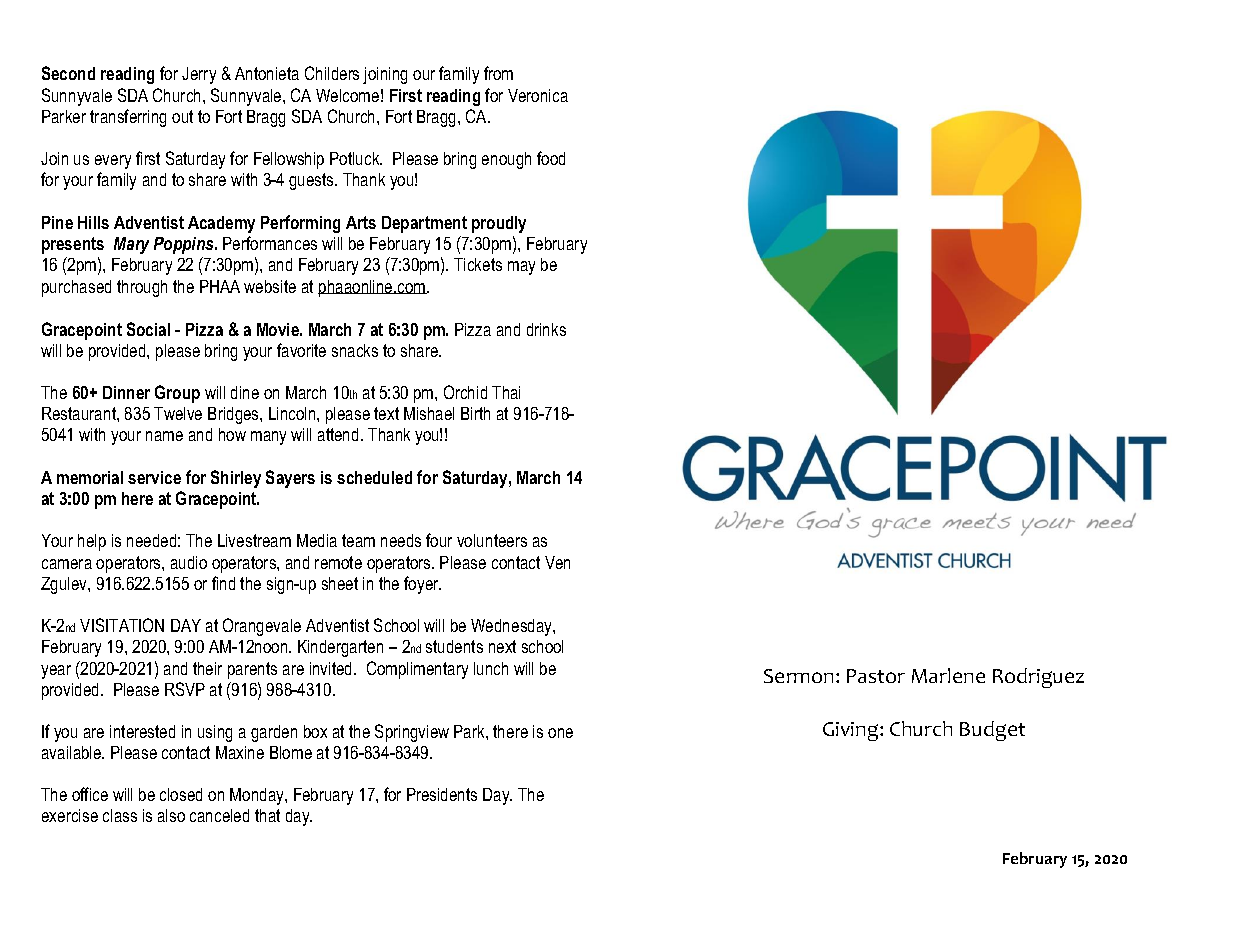 This image has height=952, width=1233. I want to click on closed, so click(181, 794).
